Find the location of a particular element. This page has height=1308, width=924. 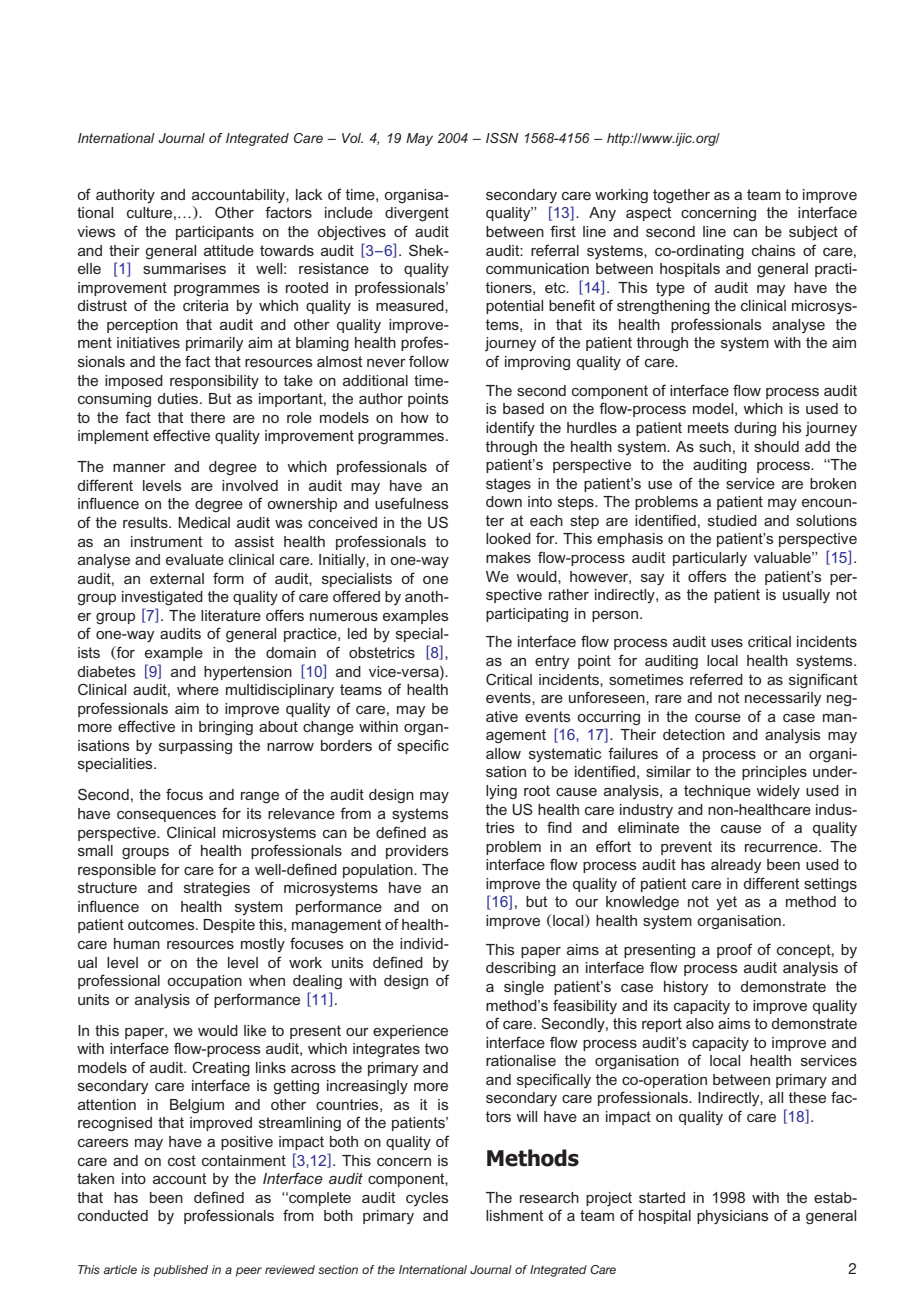

ISSN is located at coordinates (502, 138).
